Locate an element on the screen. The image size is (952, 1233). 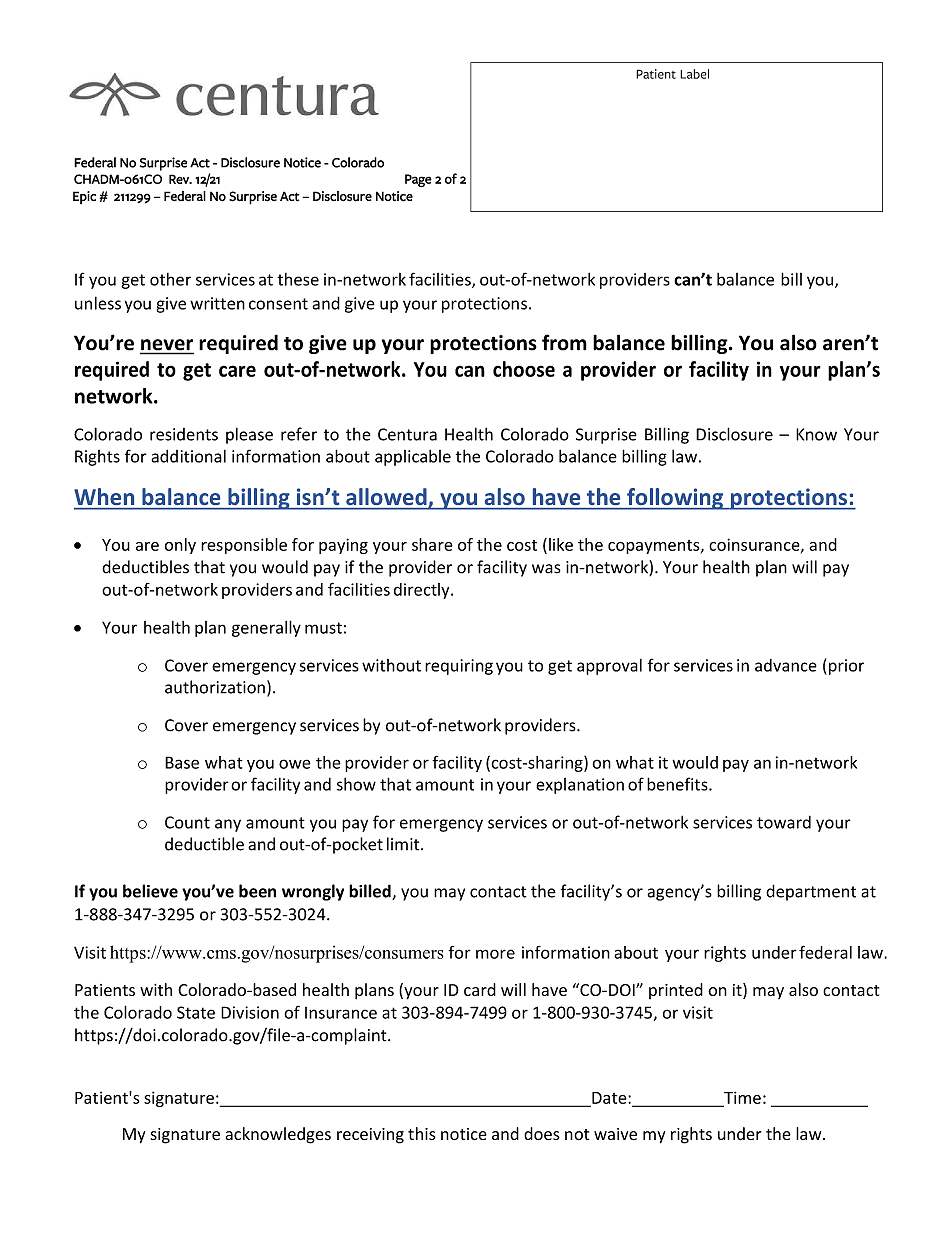
directly is located at coordinates (423, 591).
